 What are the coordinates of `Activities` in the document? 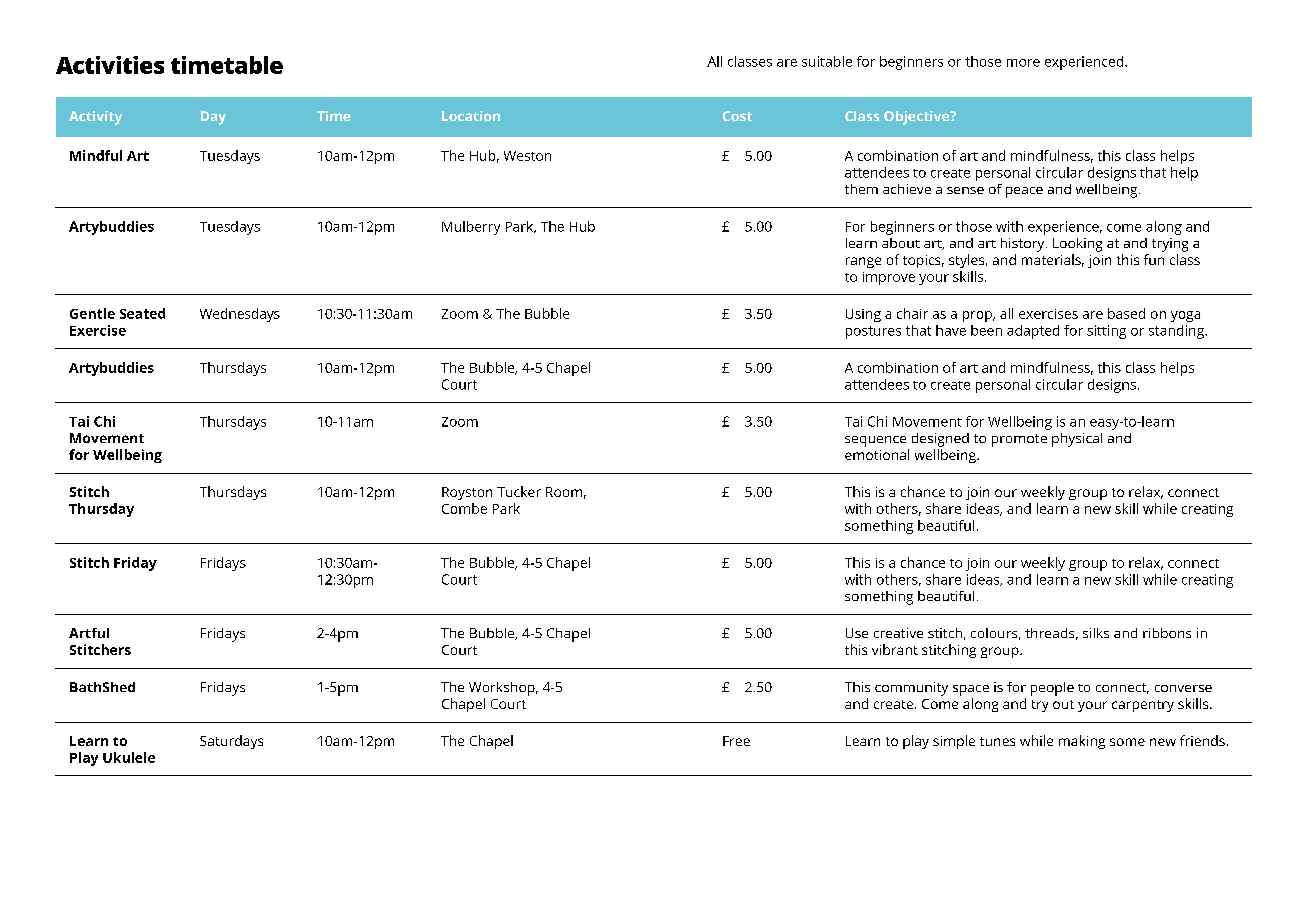 It's located at (110, 65).
